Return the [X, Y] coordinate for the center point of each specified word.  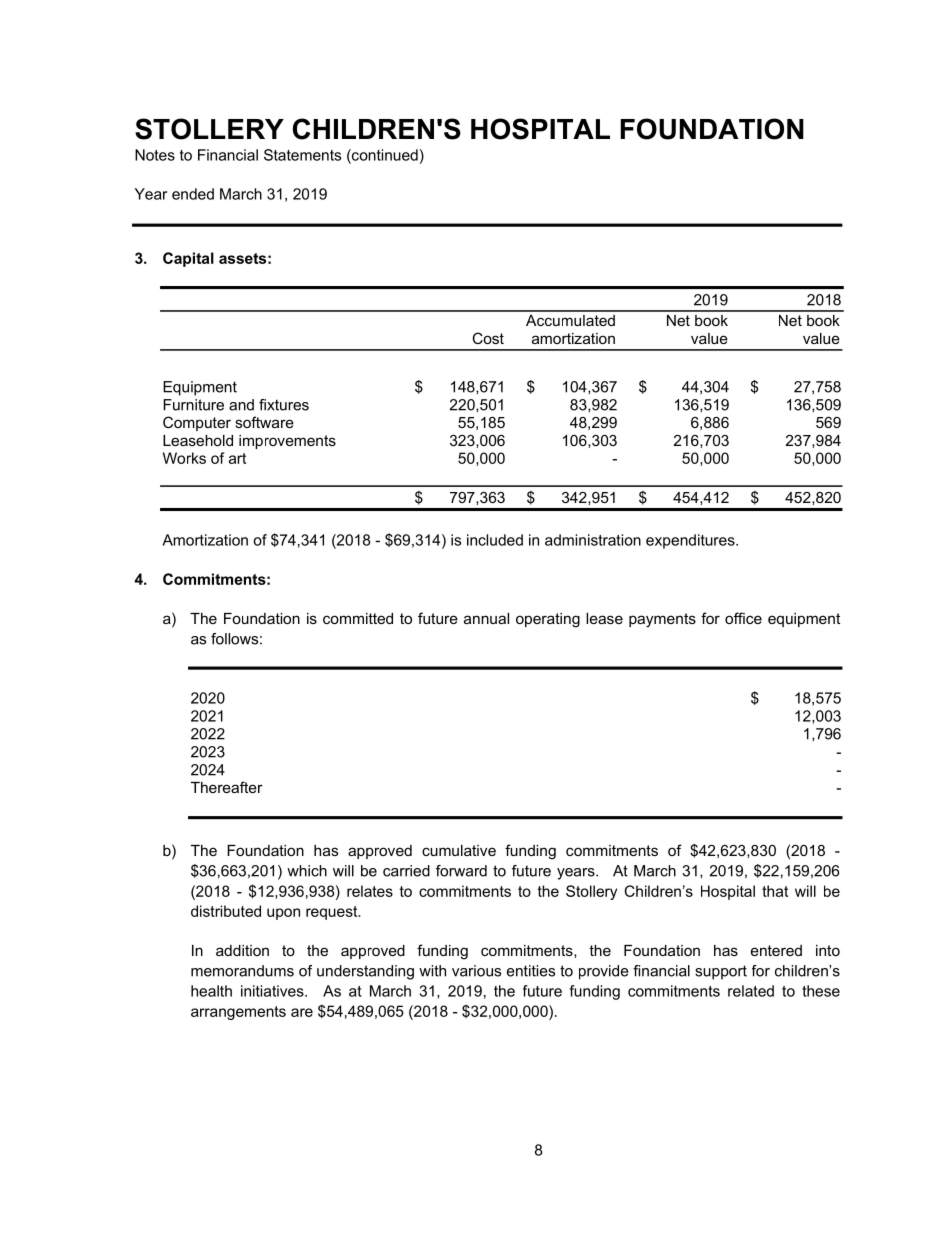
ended [193, 194]
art [237, 458]
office [743, 618]
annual [486, 618]
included [495, 540]
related [751, 991]
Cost [488, 338]
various [476, 971]
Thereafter [227, 787]
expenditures [691, 541]
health [211, 991]
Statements [302, 155]
